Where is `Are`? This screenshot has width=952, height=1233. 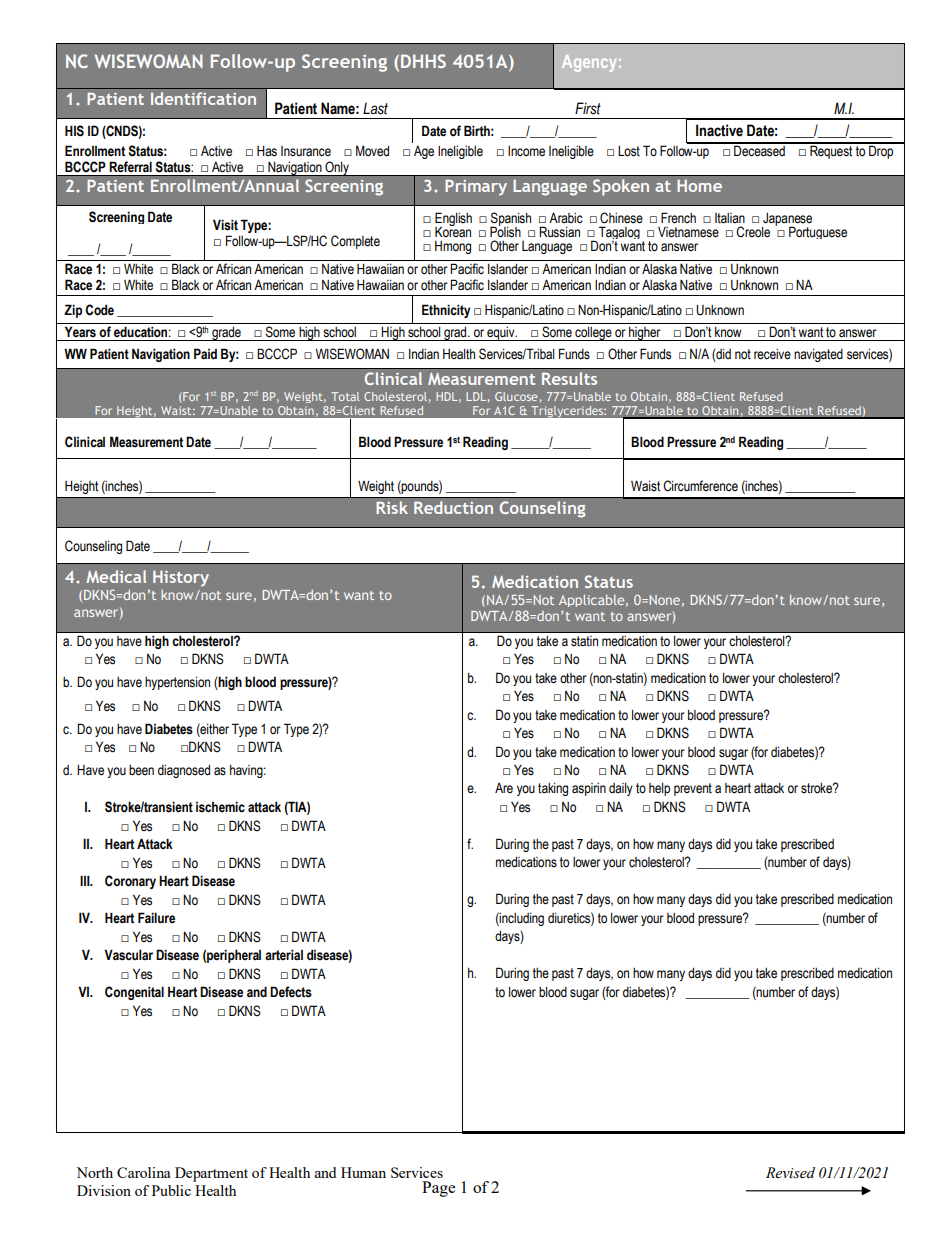 Are is located at coordinates (504, 788).
